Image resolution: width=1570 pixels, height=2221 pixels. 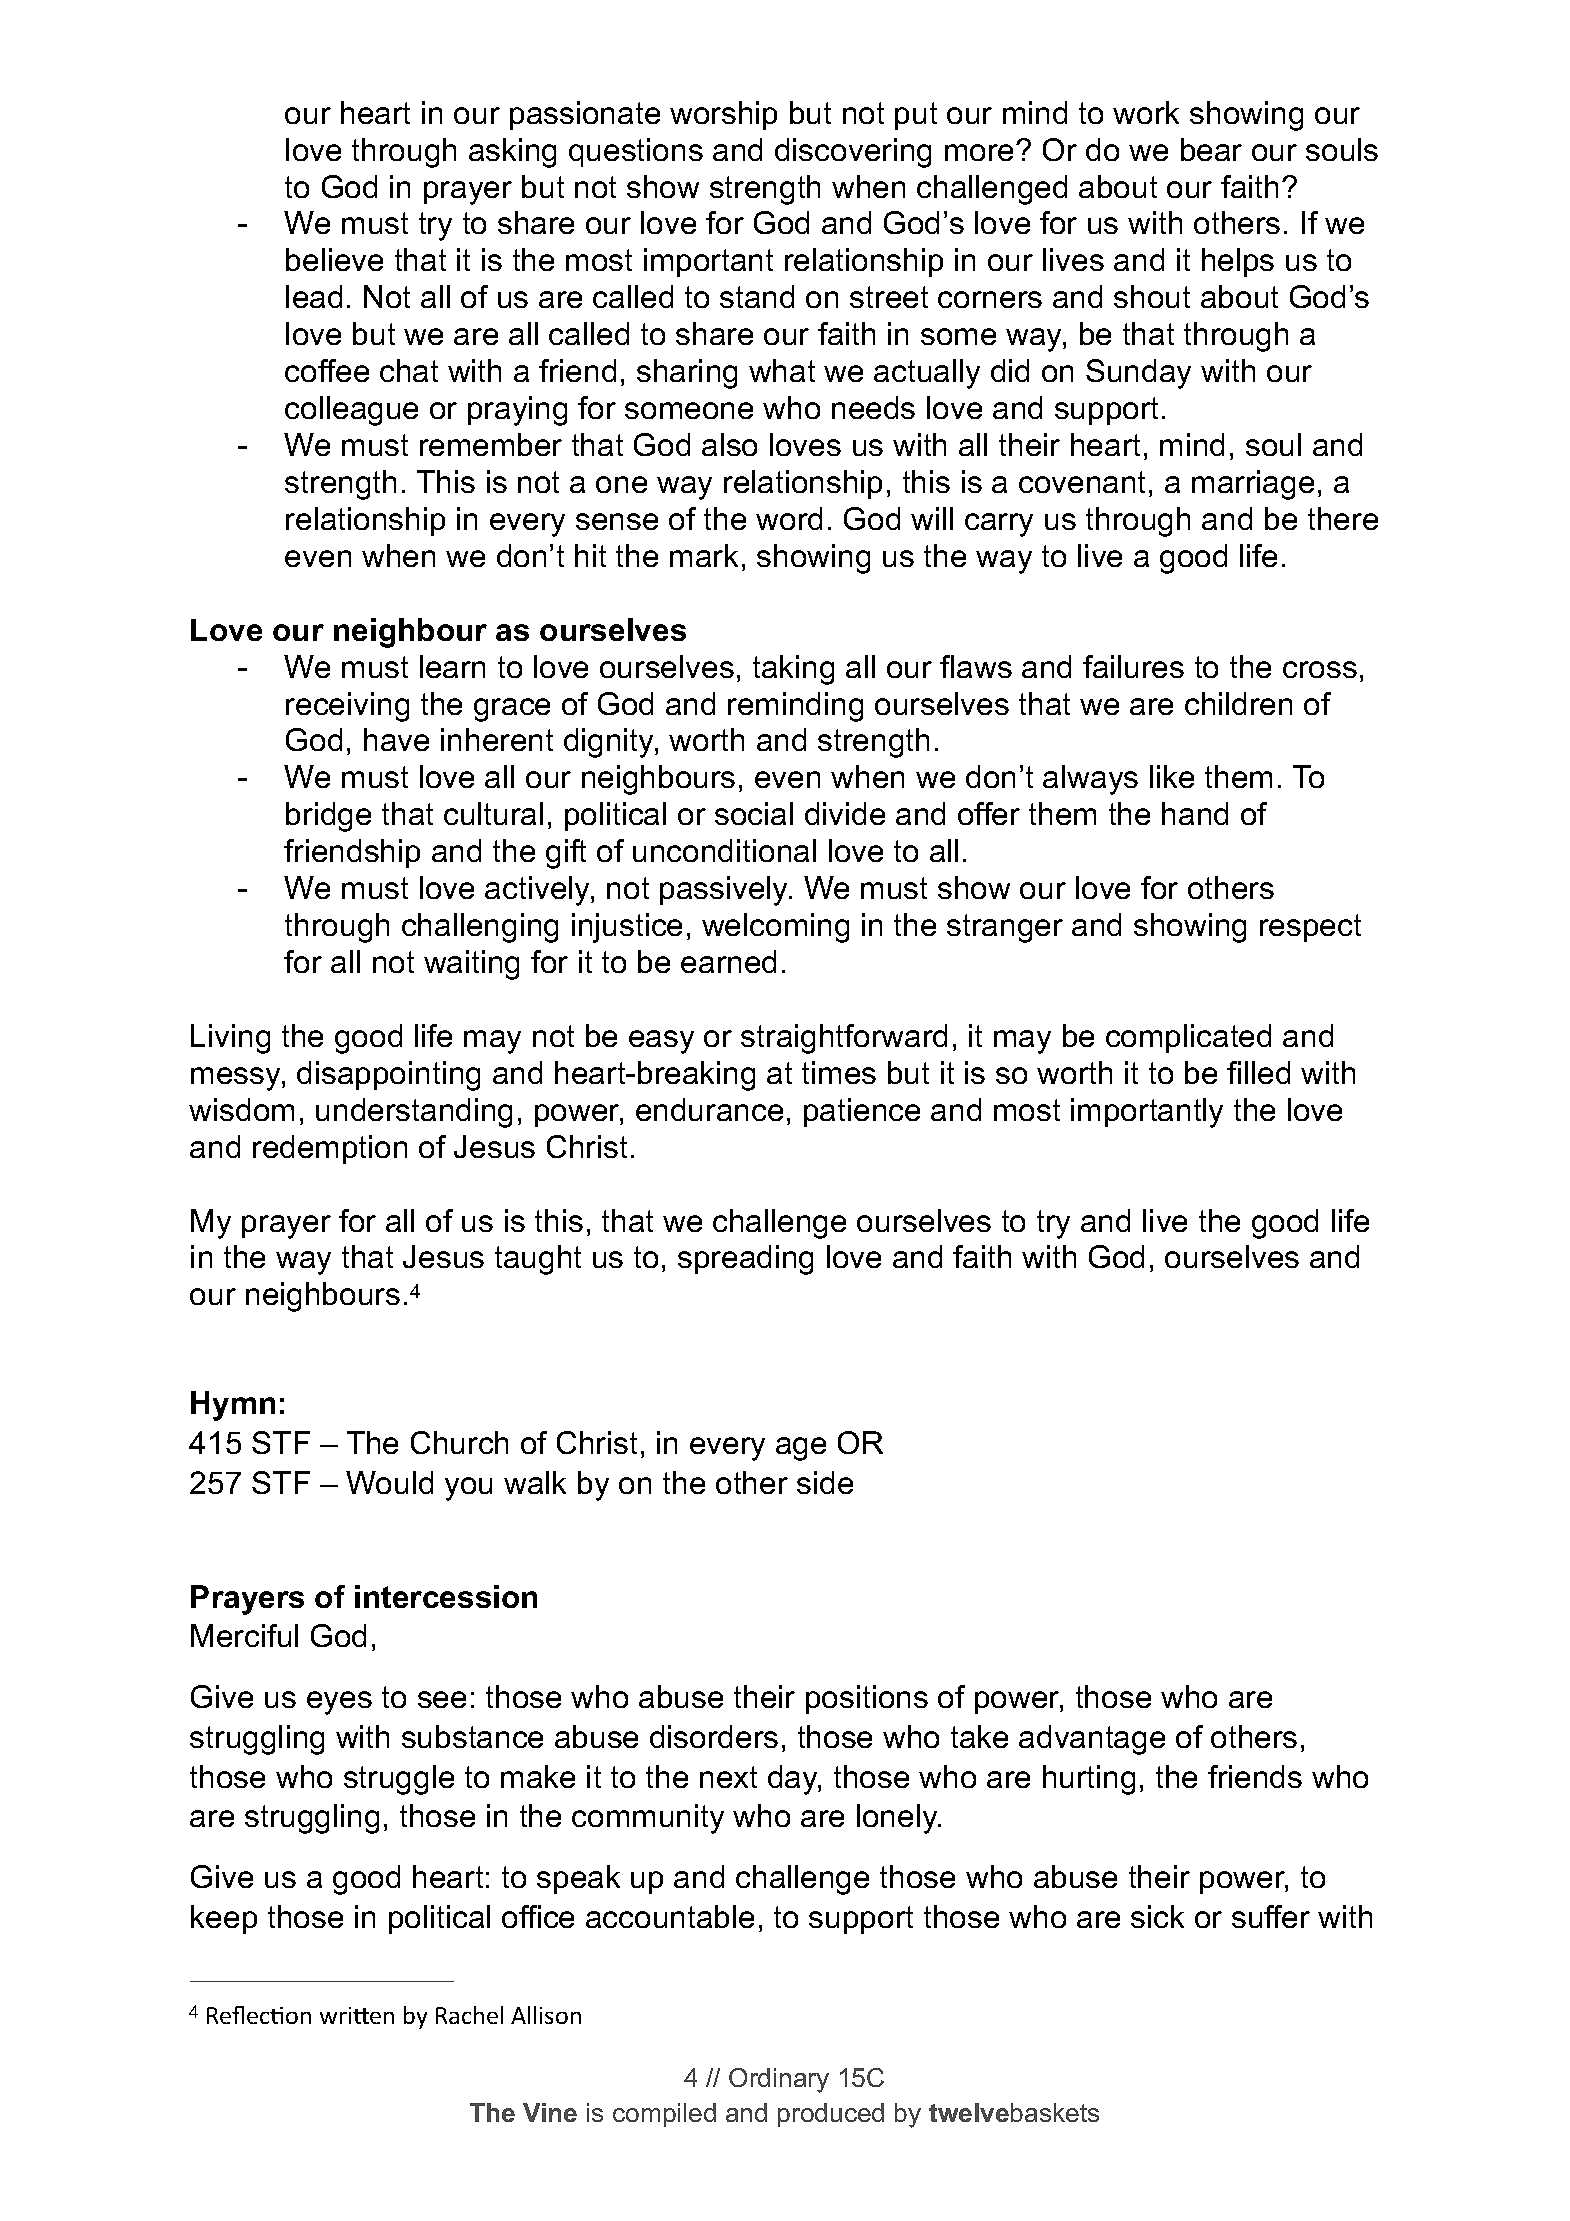 I want to click on filled, so click(x=1258, y=1072).
